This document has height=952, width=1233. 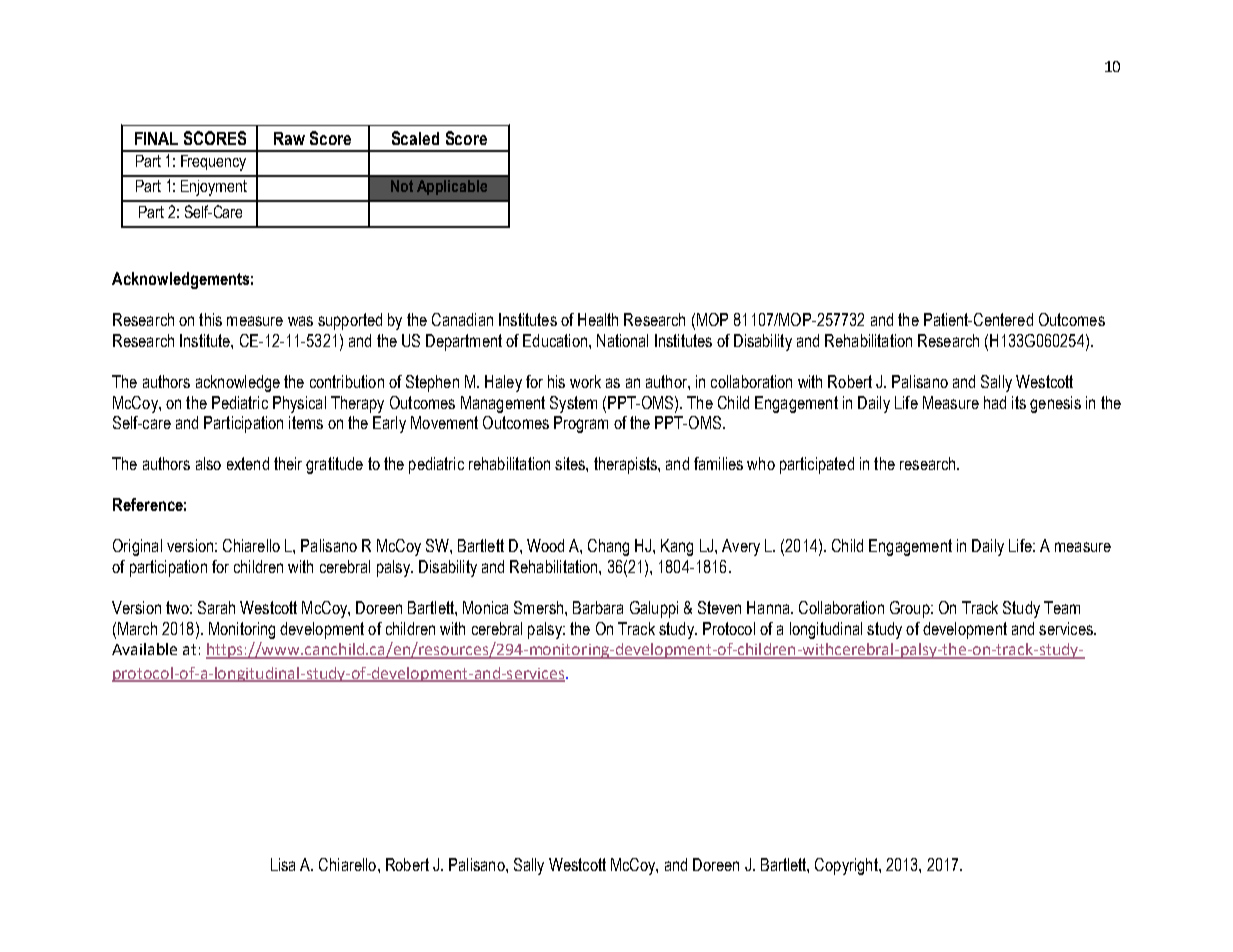 What do you see at coordinates (911, 609) in the document?
I see `Group` at bounding box center [911, 609].
